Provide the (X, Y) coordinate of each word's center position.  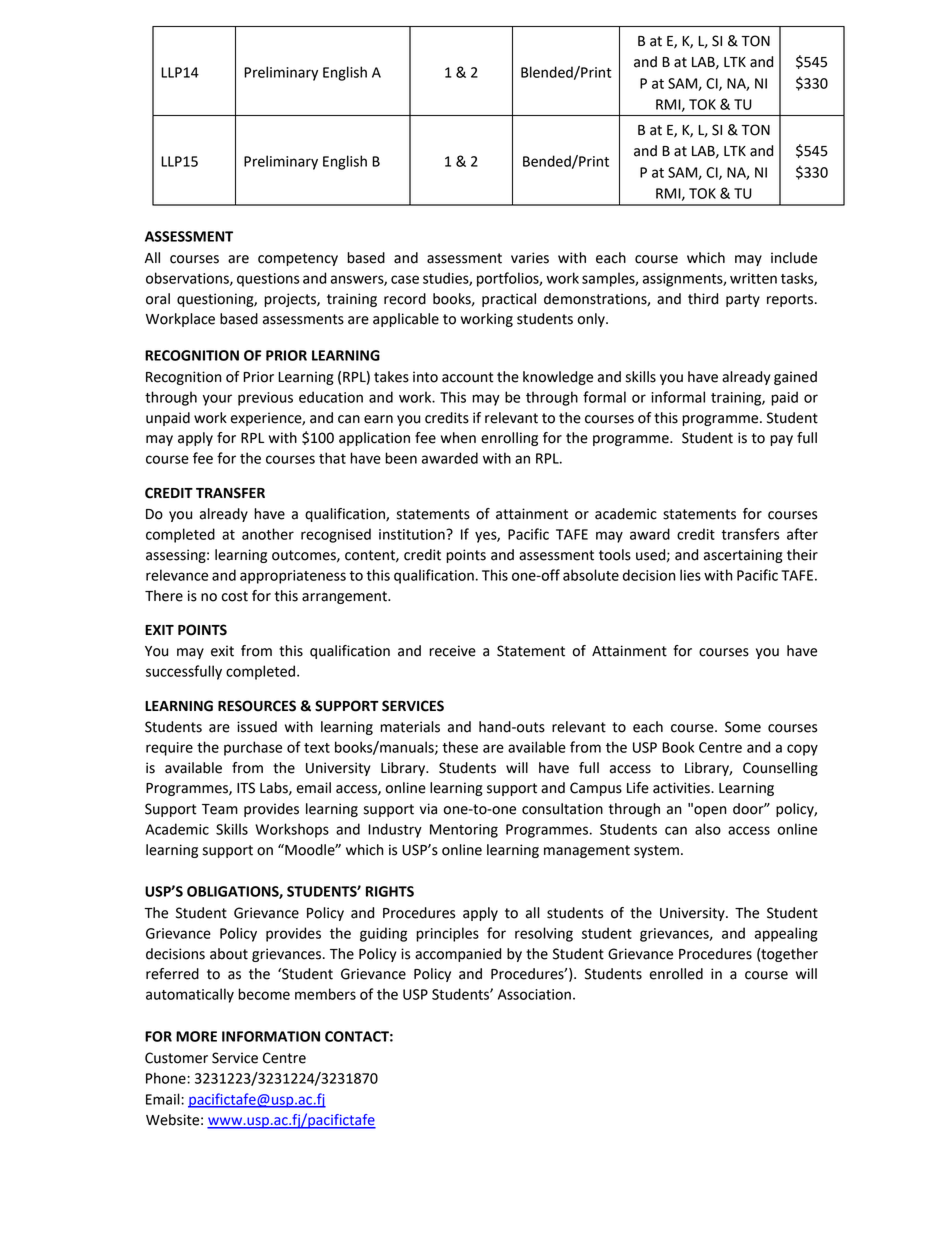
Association (534, 994)
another (268, 534)
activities (682, 788)
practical (509, 300)
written (753, 278)
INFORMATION (271, 1036)
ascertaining (743, 556)
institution (413, 534)
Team (220, 809)
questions (268, 280)
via (428, 809)
